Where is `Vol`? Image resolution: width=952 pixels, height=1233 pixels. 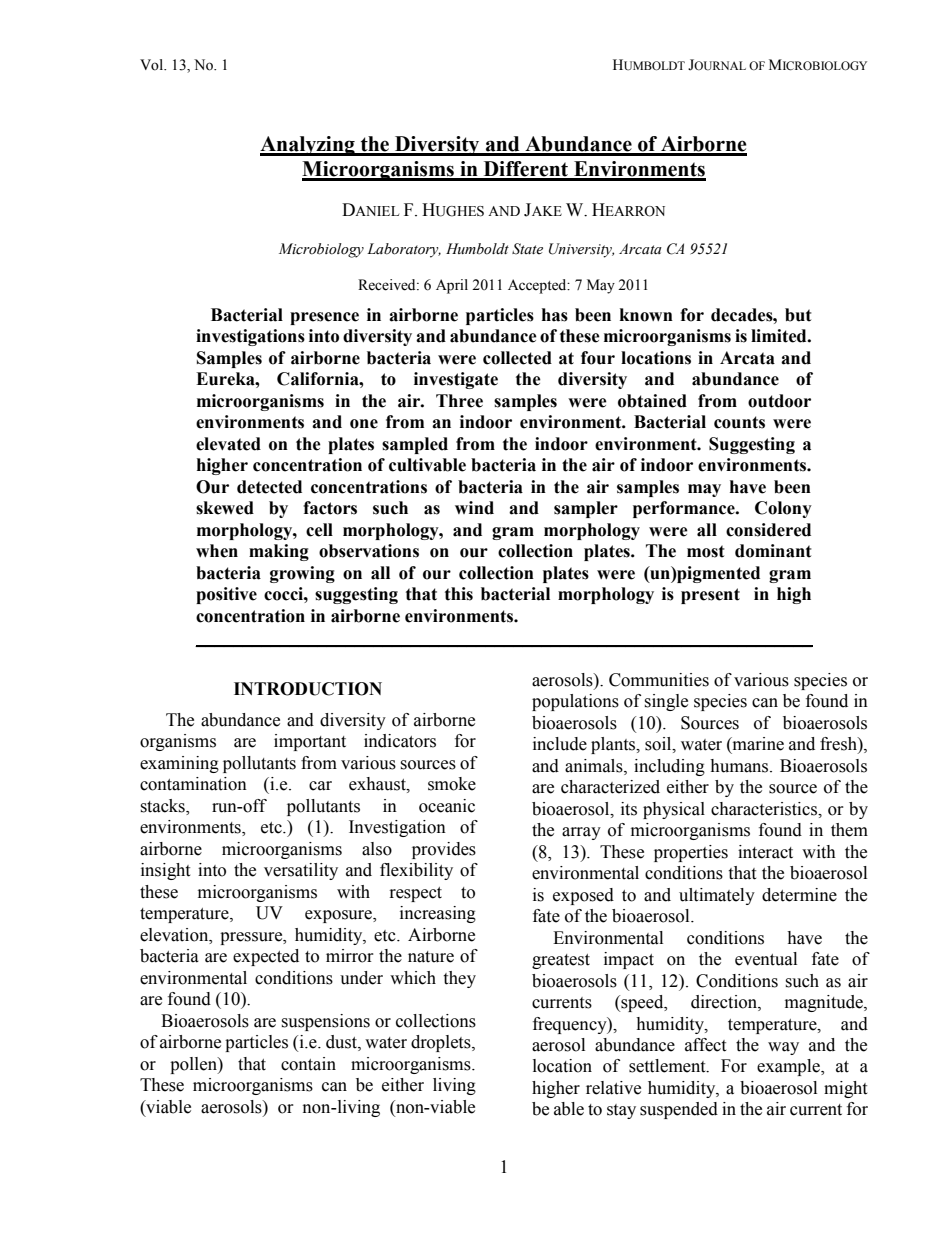
Vol is located at coordinates (153, 65).
